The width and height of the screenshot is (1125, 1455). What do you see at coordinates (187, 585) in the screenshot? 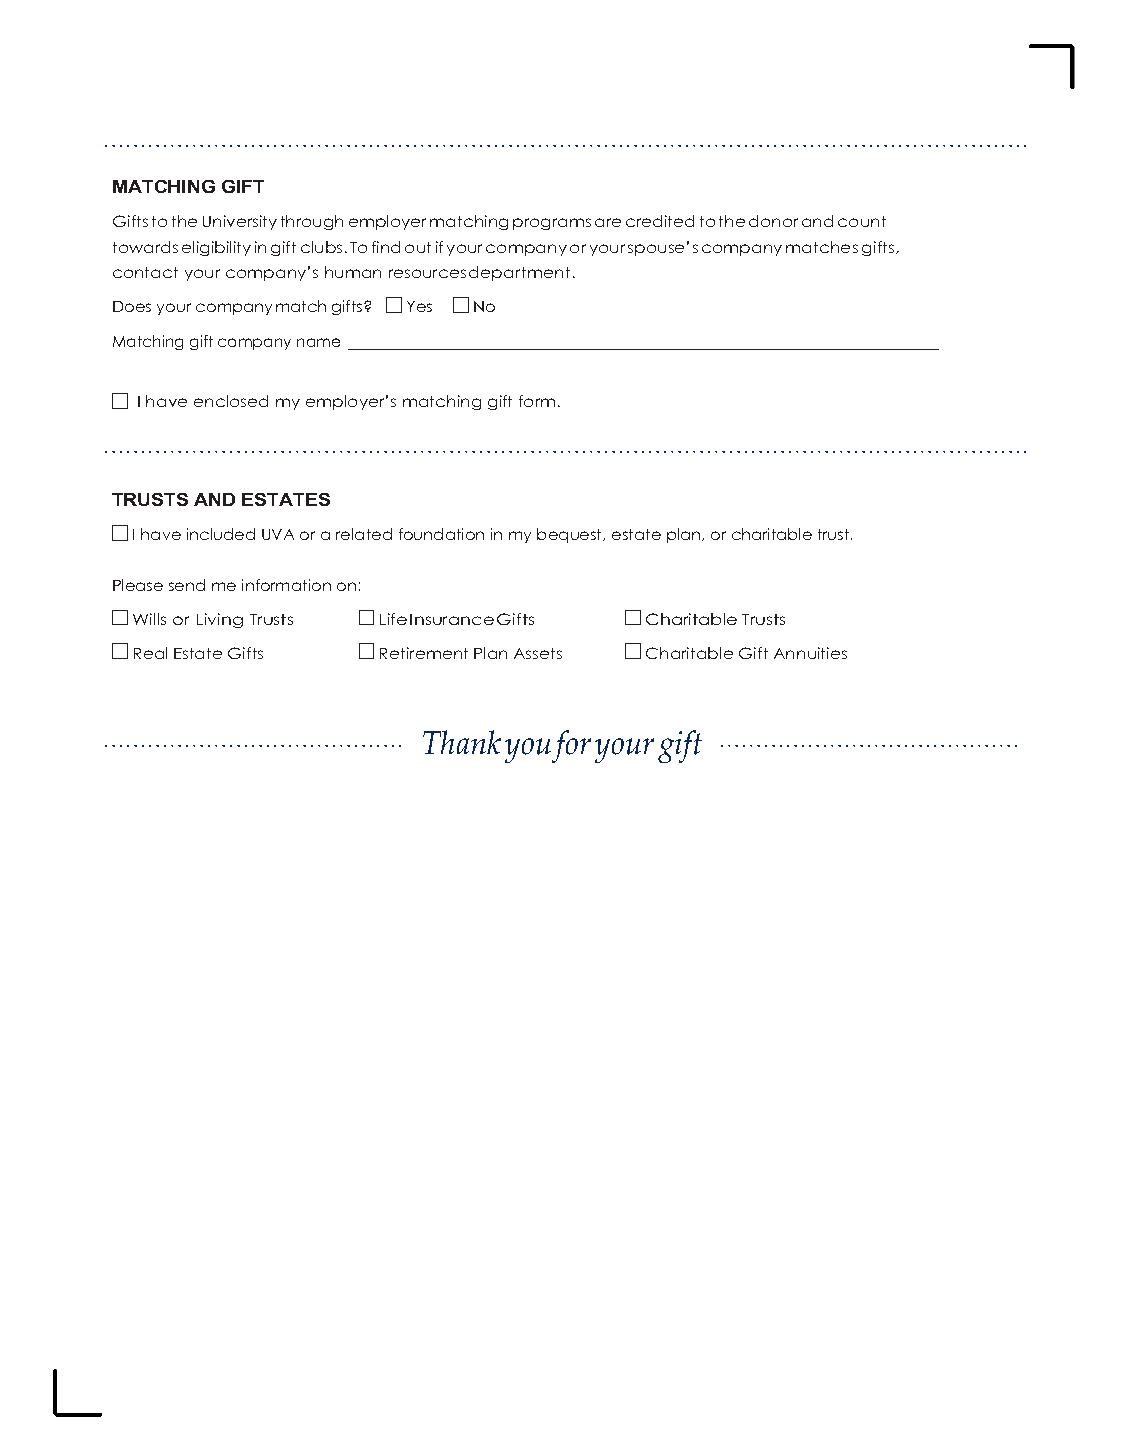
I see `send` at bounding box center [187, 585].
